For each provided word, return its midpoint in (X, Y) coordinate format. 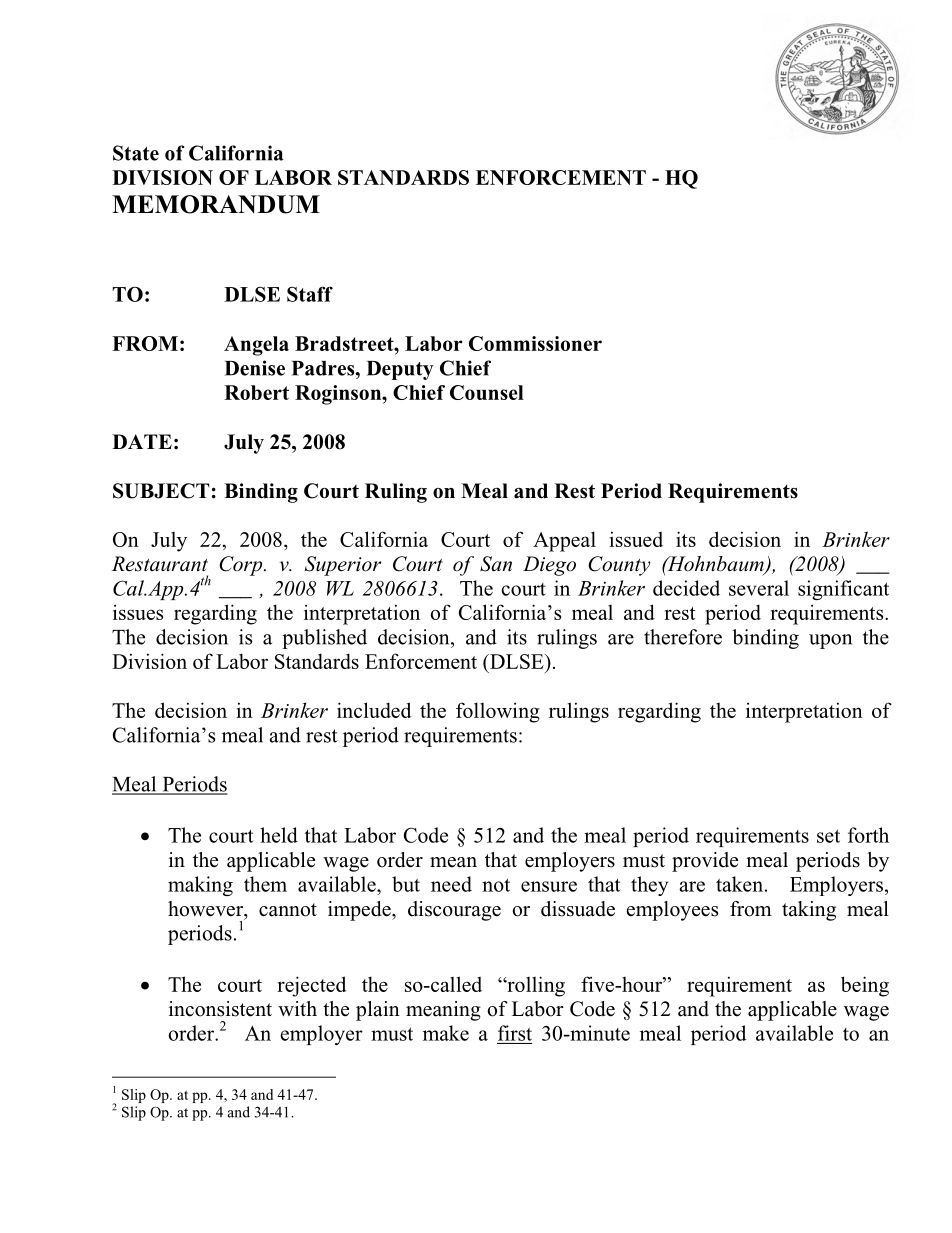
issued (636, 539)
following (498, 712)
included (374, 710)
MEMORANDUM (216, 204)
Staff (310, 294)
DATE (142, 441)
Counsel (487, 392)
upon (830, 641)
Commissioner (535, 343)
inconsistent (220, 1009)
